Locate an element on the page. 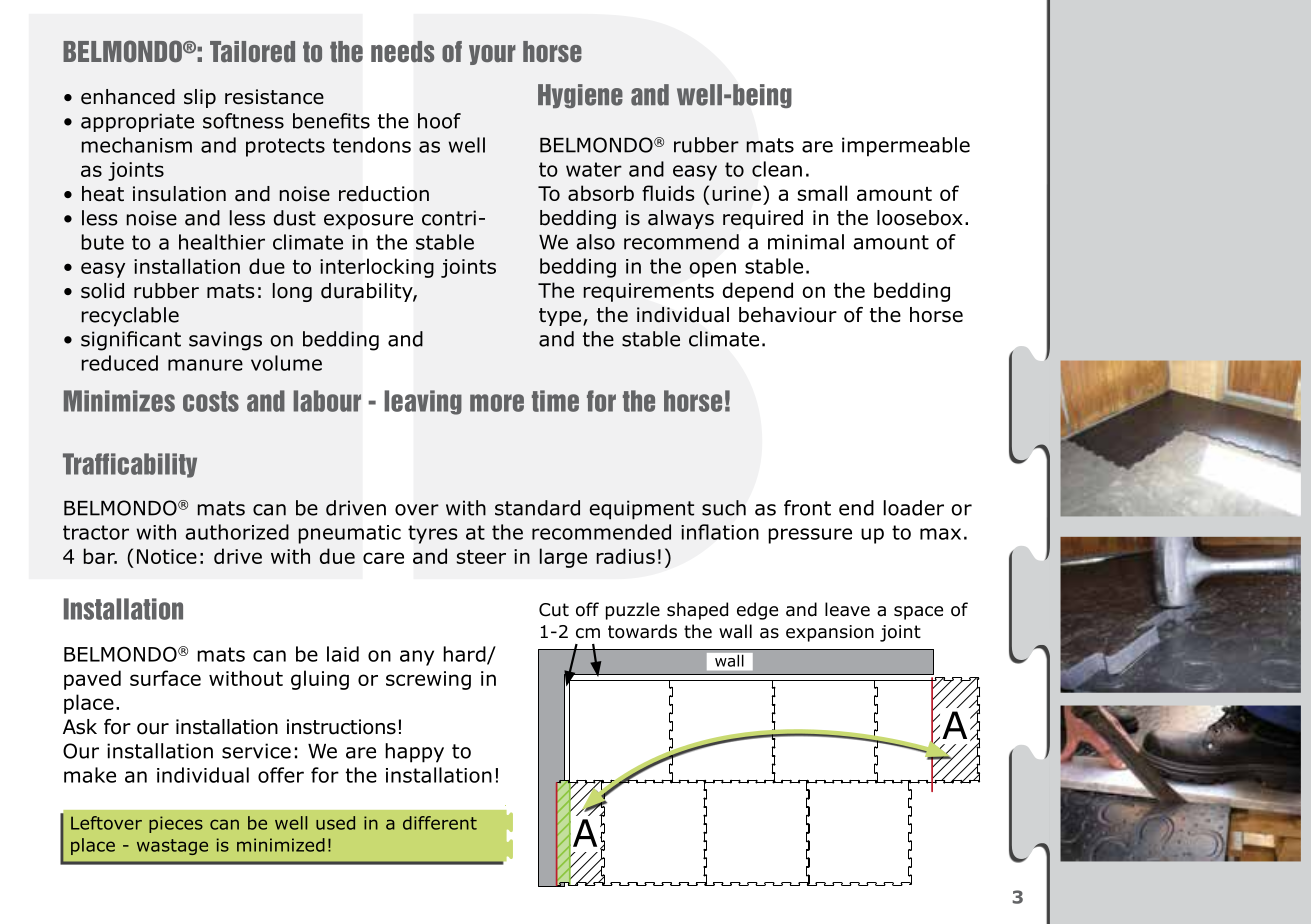  costs is located at coordinates (211, 401).
